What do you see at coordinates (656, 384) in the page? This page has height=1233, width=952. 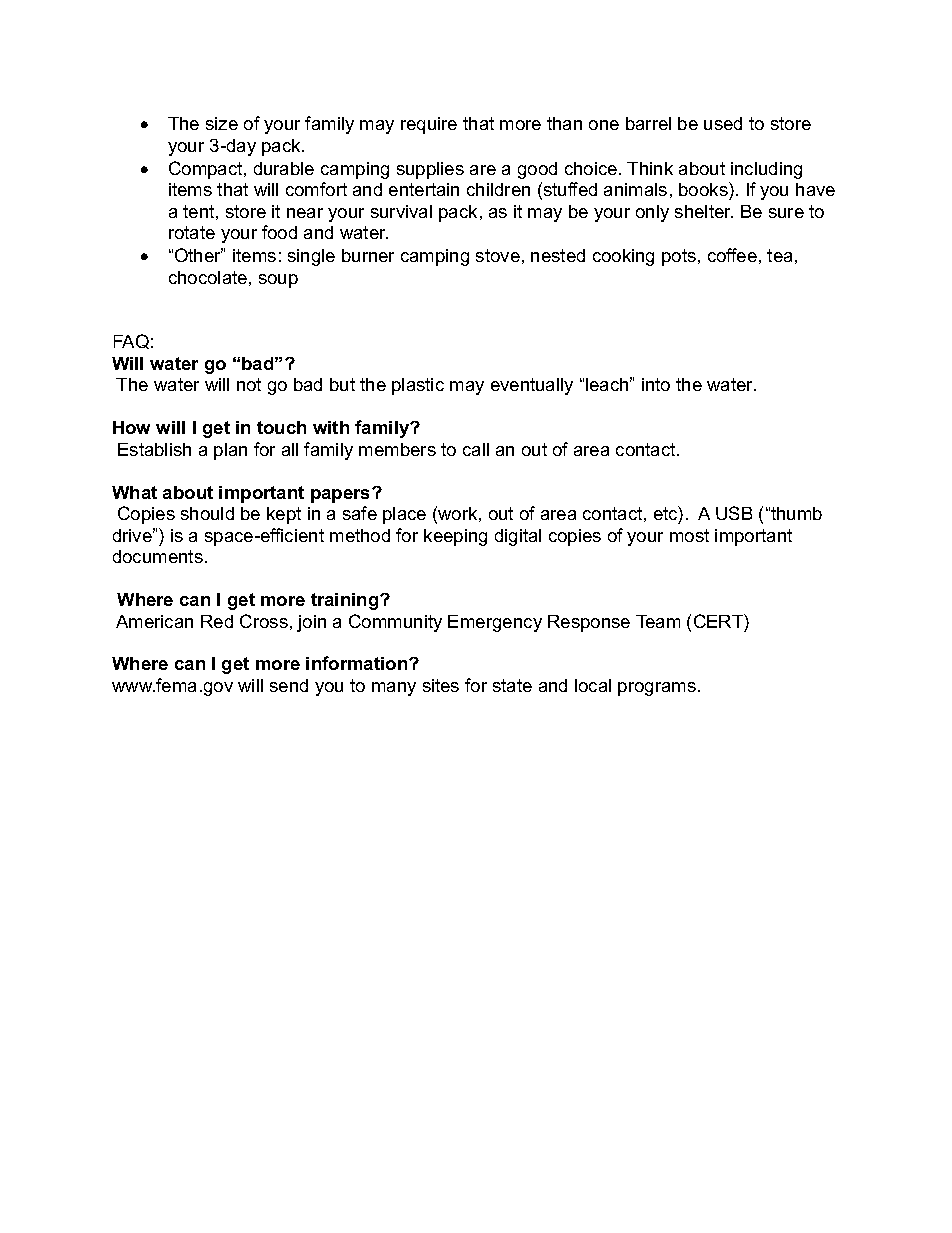 I see `into` at bounding box center [656, 384].
